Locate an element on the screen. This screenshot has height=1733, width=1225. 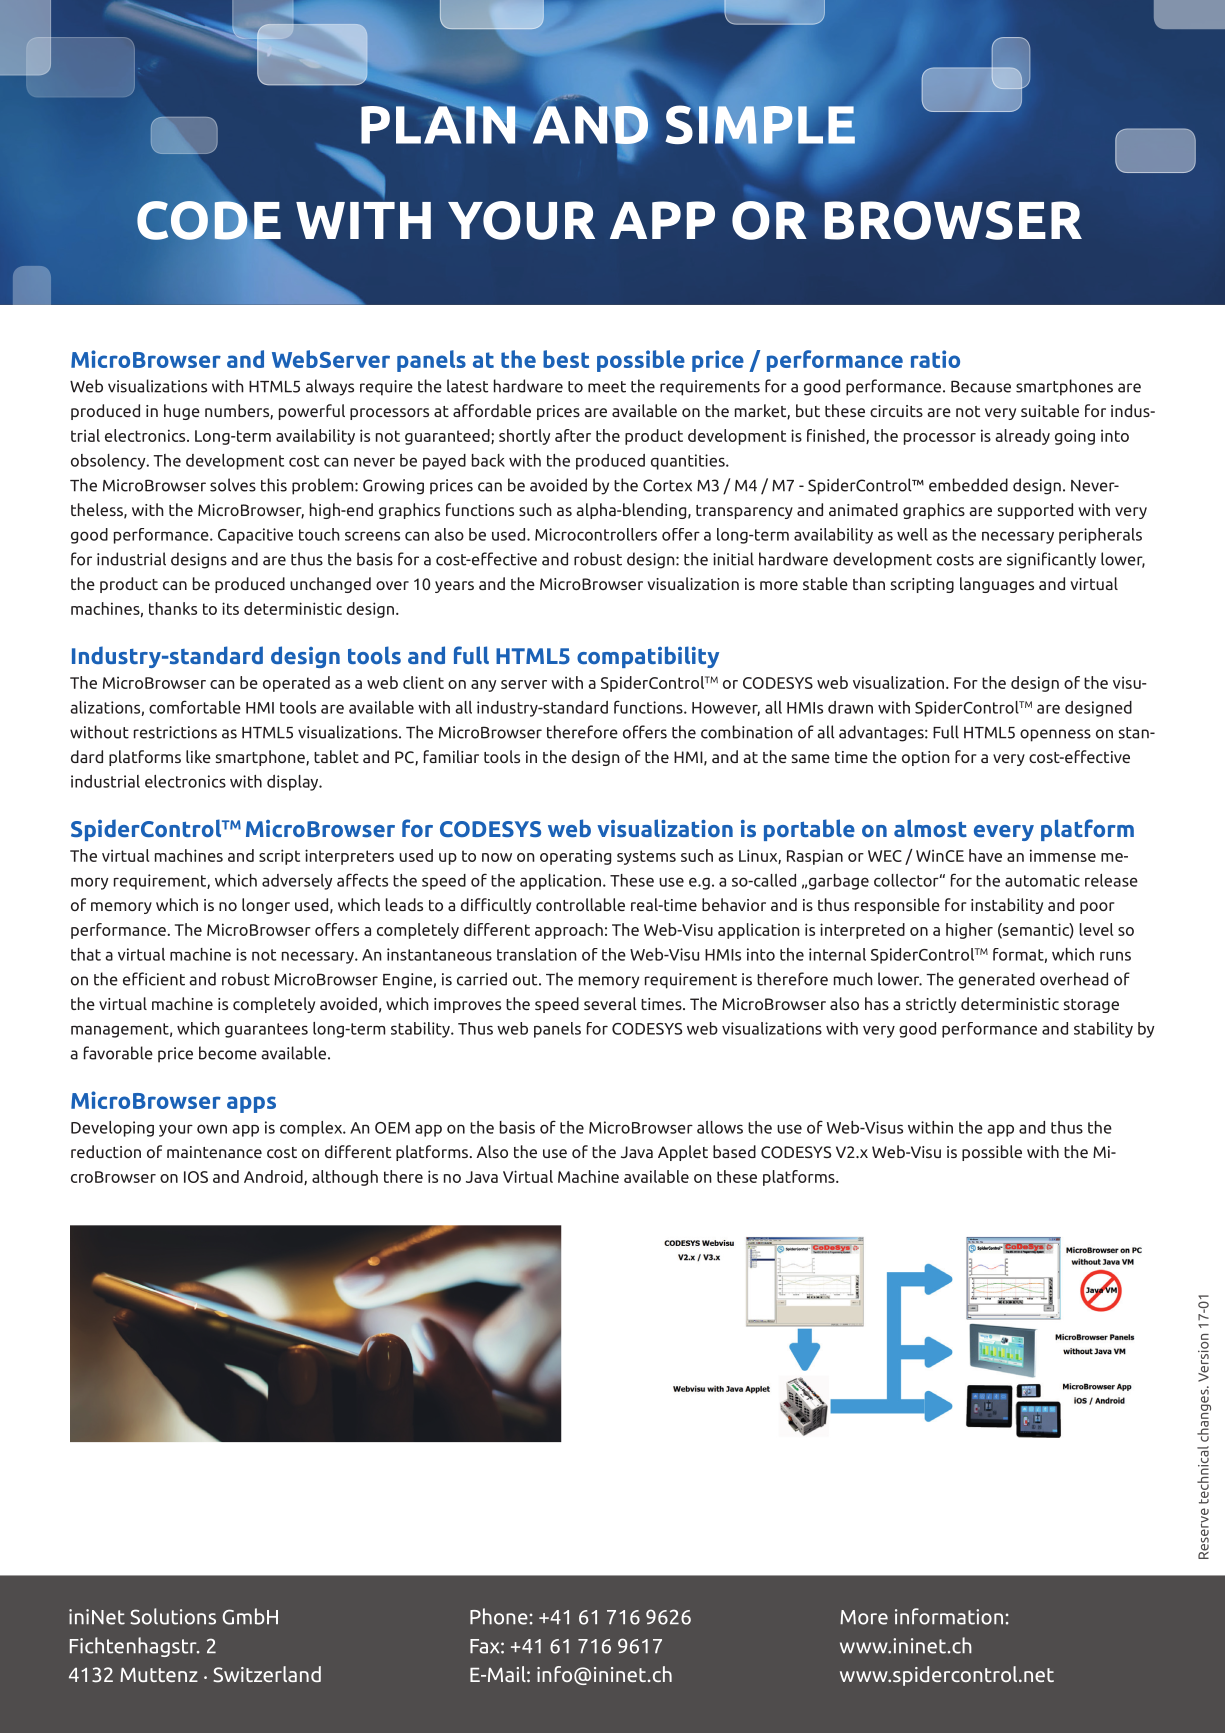
become is located at coordinates (228, 1053).
